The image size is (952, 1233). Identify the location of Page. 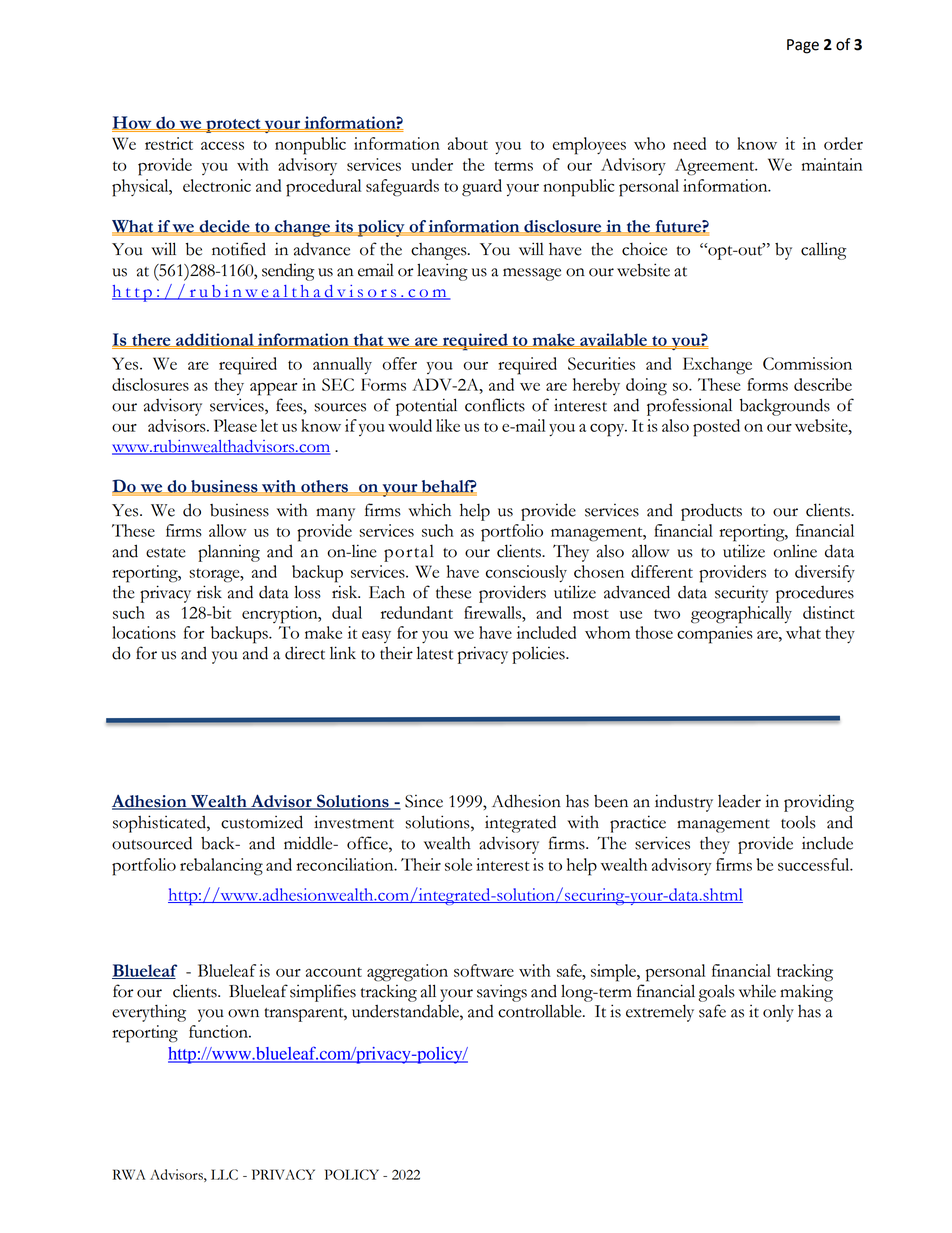
(803, 46).
